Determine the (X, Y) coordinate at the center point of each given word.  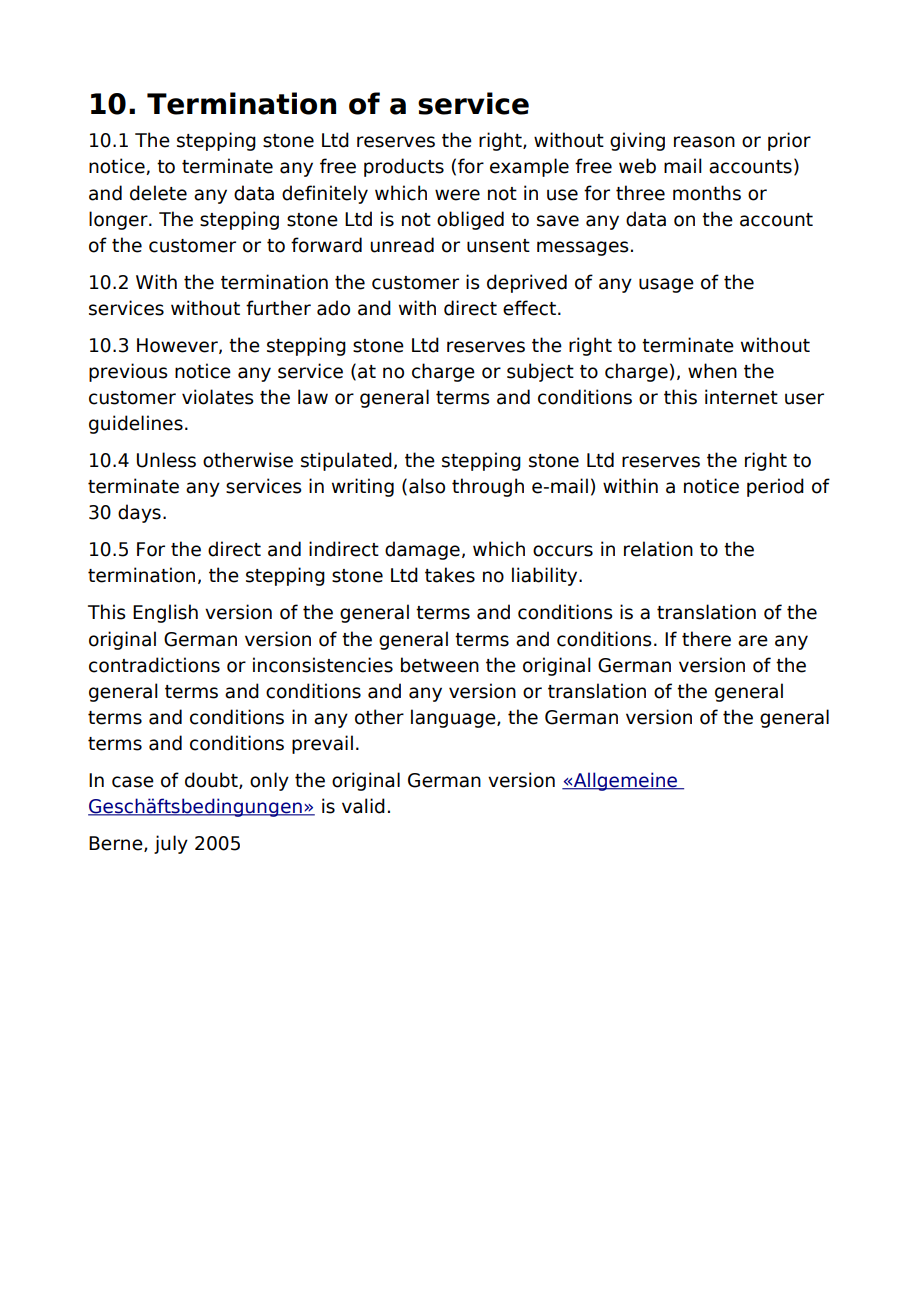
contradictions (154, 665)
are (753, 641)
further (278, 308)
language (454, 718)
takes (450, 575)
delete (158, 193)
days (139, 513)
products (404, 167)
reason (704, 142)
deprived (527, 283)
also (427, 486)
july (171, 844)
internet (741, 397)
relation (658, 549)
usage (666, 285)
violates (218, 397)
